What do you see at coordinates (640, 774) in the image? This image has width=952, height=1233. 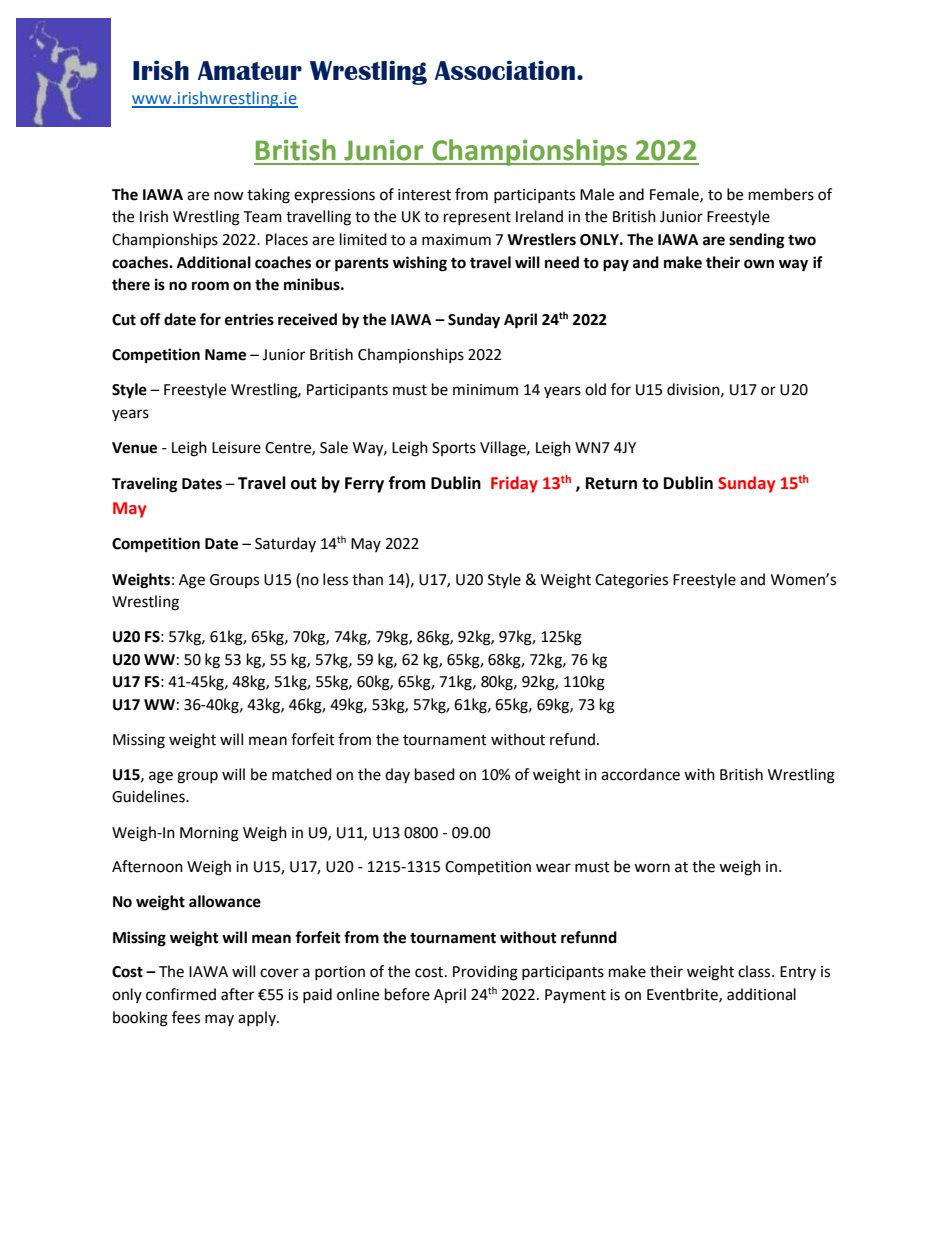 I see `accordance` at bounding box center [640, 774].
